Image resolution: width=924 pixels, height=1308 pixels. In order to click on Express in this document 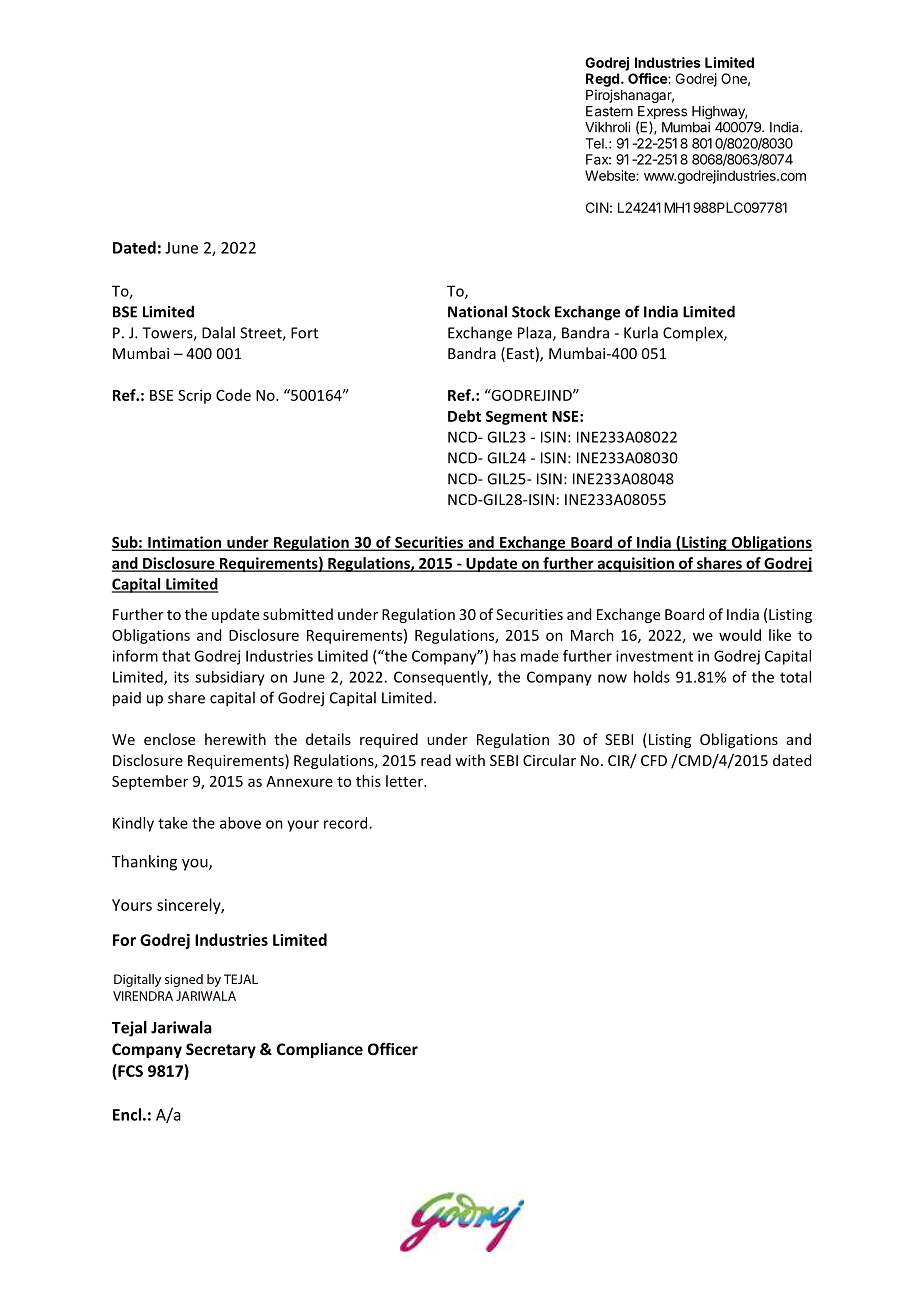, I will do `click(662, 114)`.
